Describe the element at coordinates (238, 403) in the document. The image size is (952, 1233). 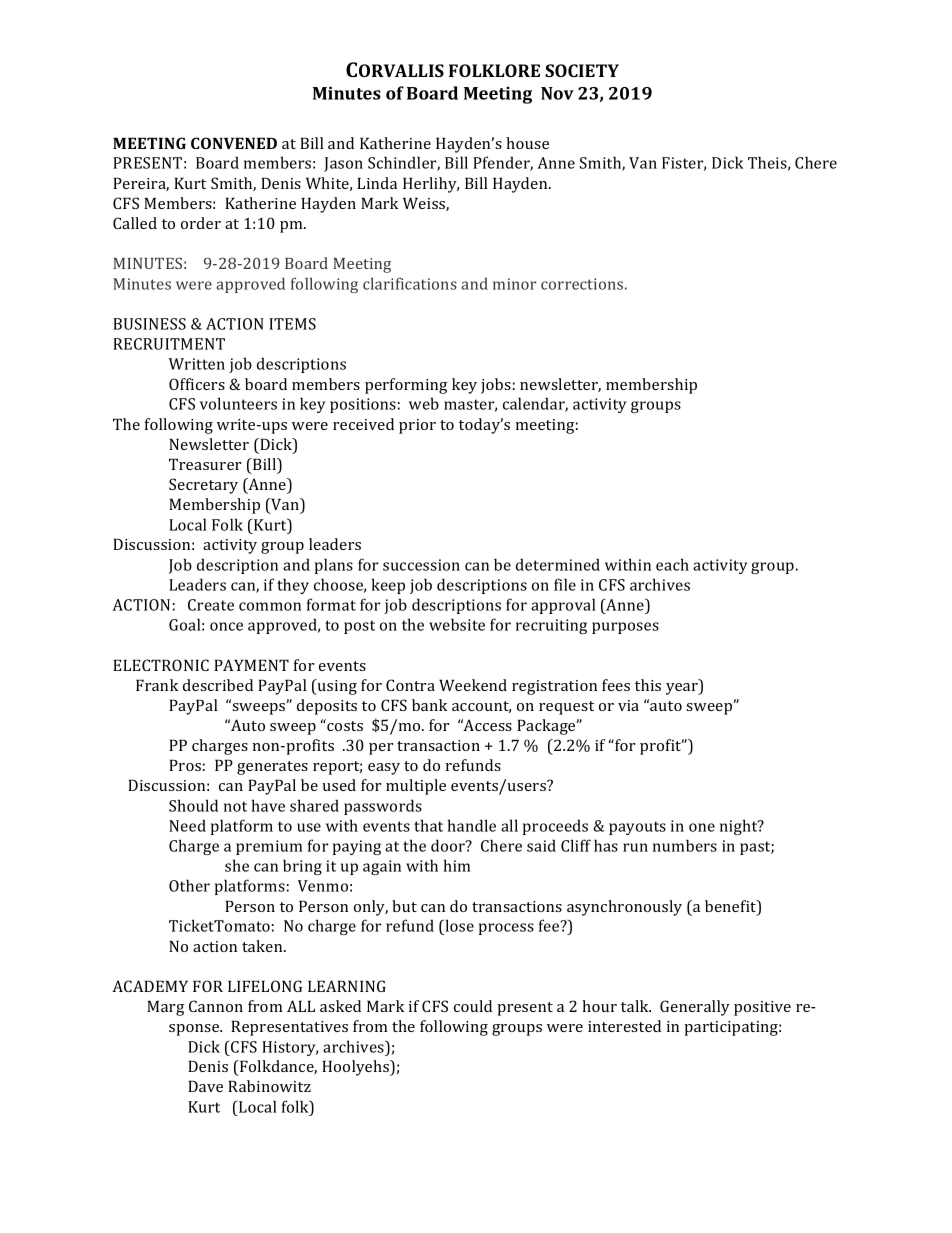
I see `volunteers` at that location.
